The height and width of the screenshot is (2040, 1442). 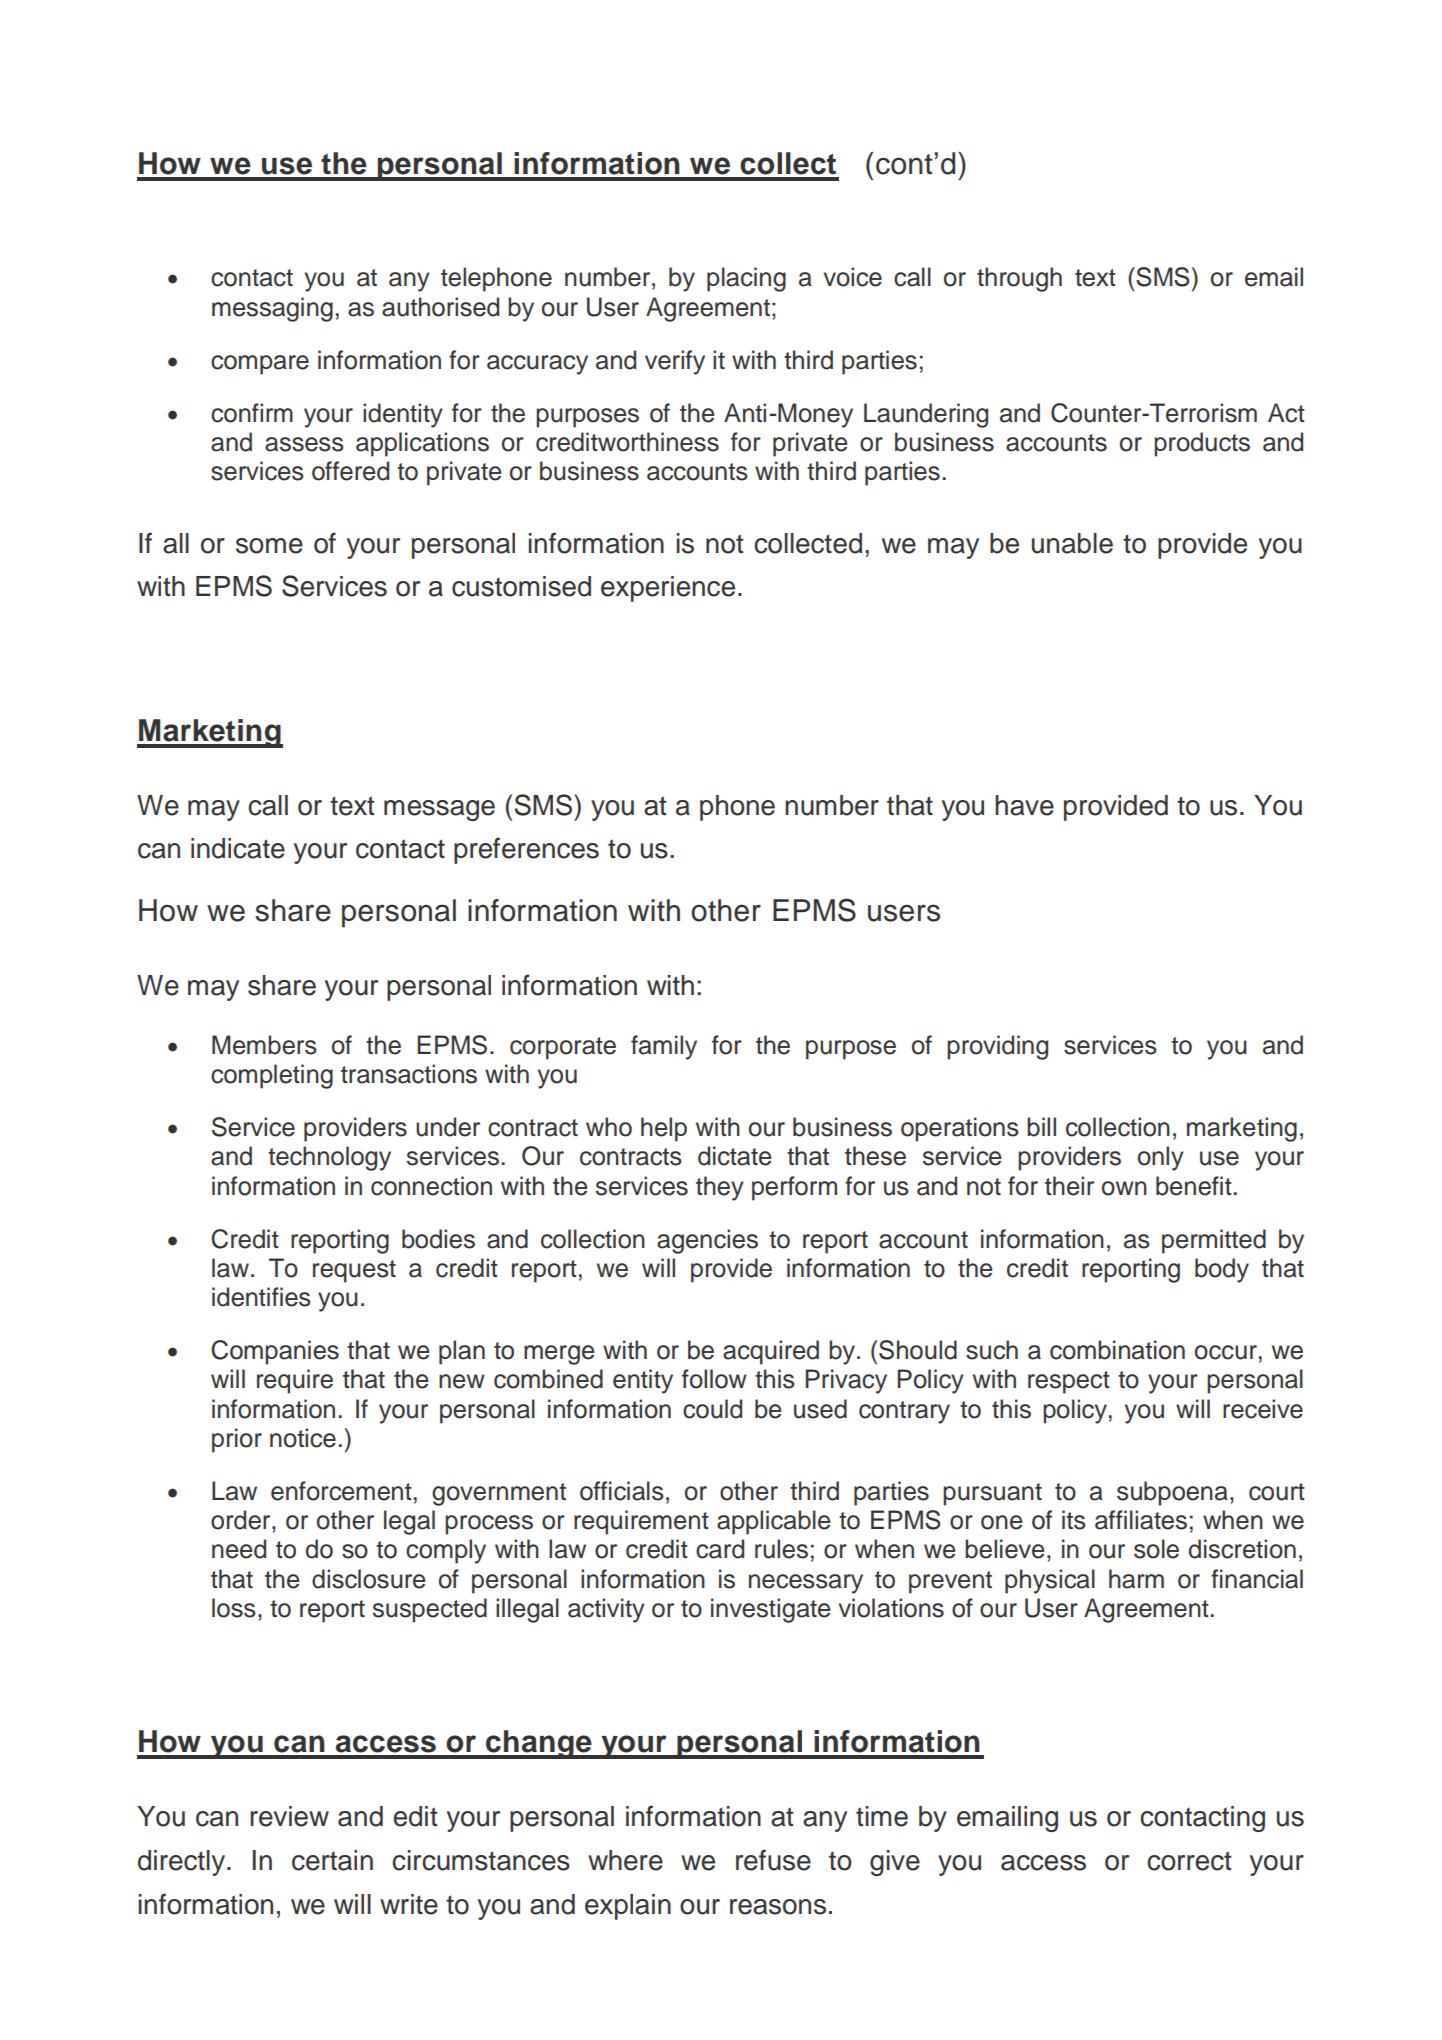 What do you see at coordinates (272, 309) in the screenshot?
I see `messaging` at bounding box center [272, 309].
